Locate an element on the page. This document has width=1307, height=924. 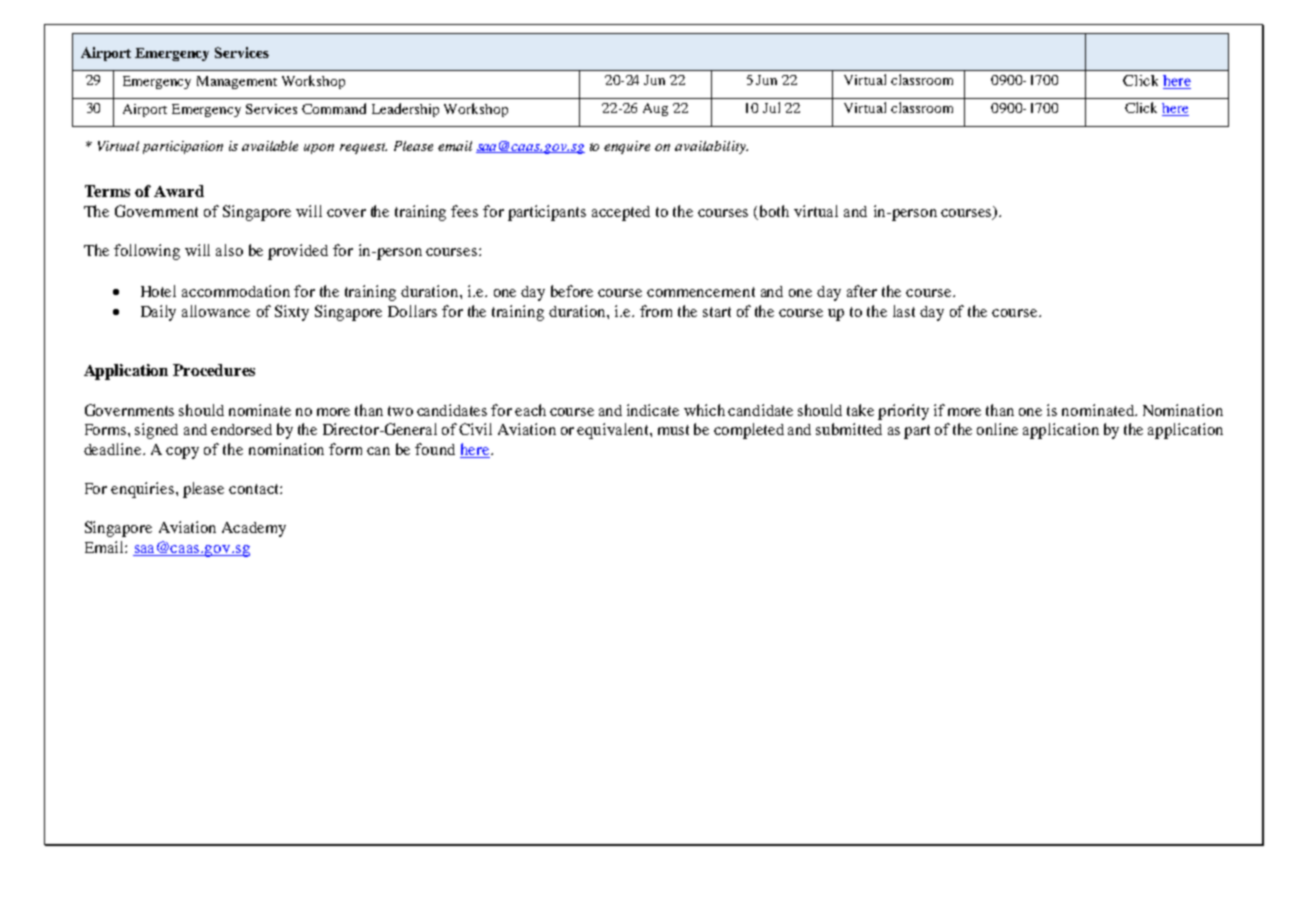
Jul is located at coordinates (771, 107).
